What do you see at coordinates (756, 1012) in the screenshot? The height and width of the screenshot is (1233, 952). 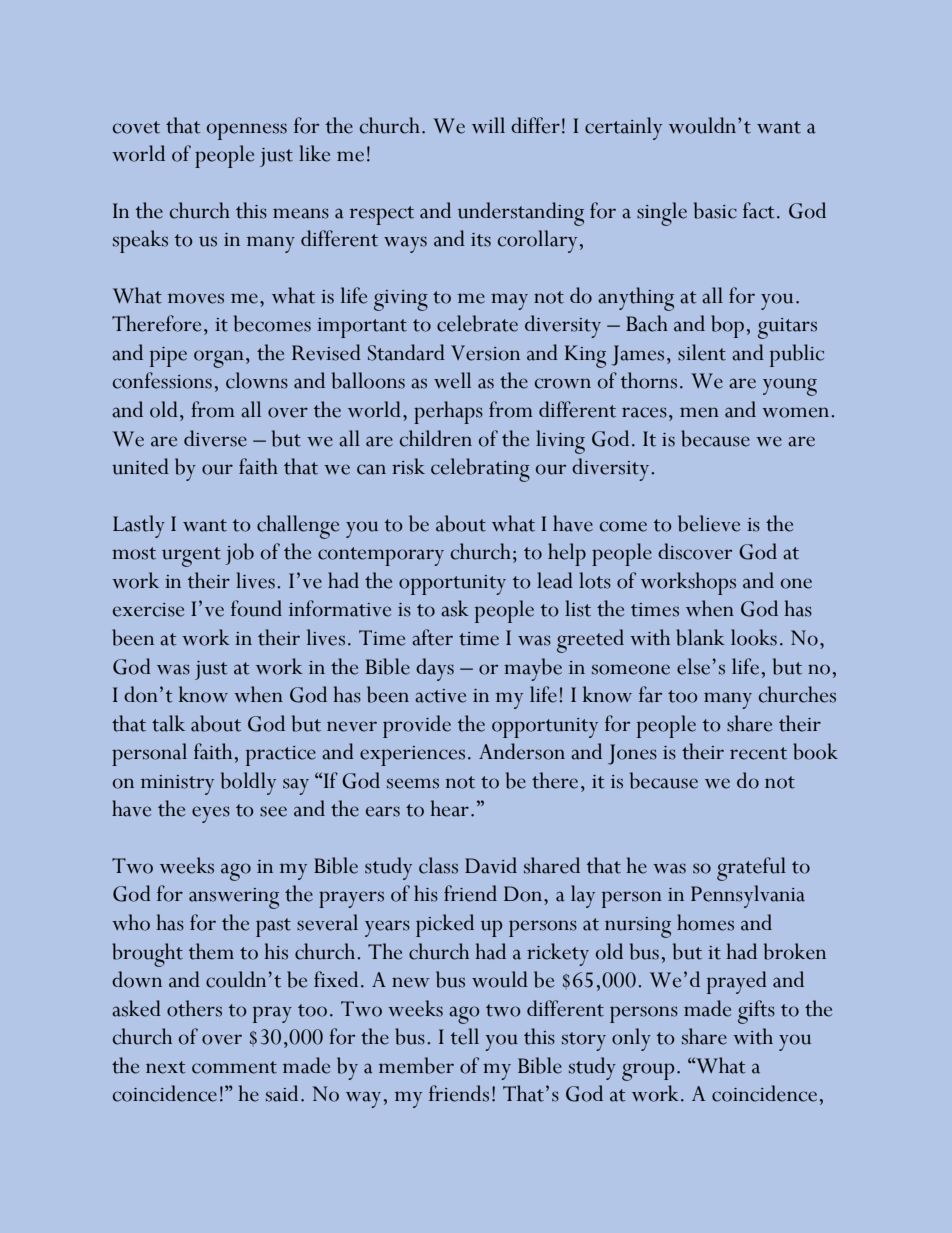 I see `gifts` at bounding box center [756, 1012].
